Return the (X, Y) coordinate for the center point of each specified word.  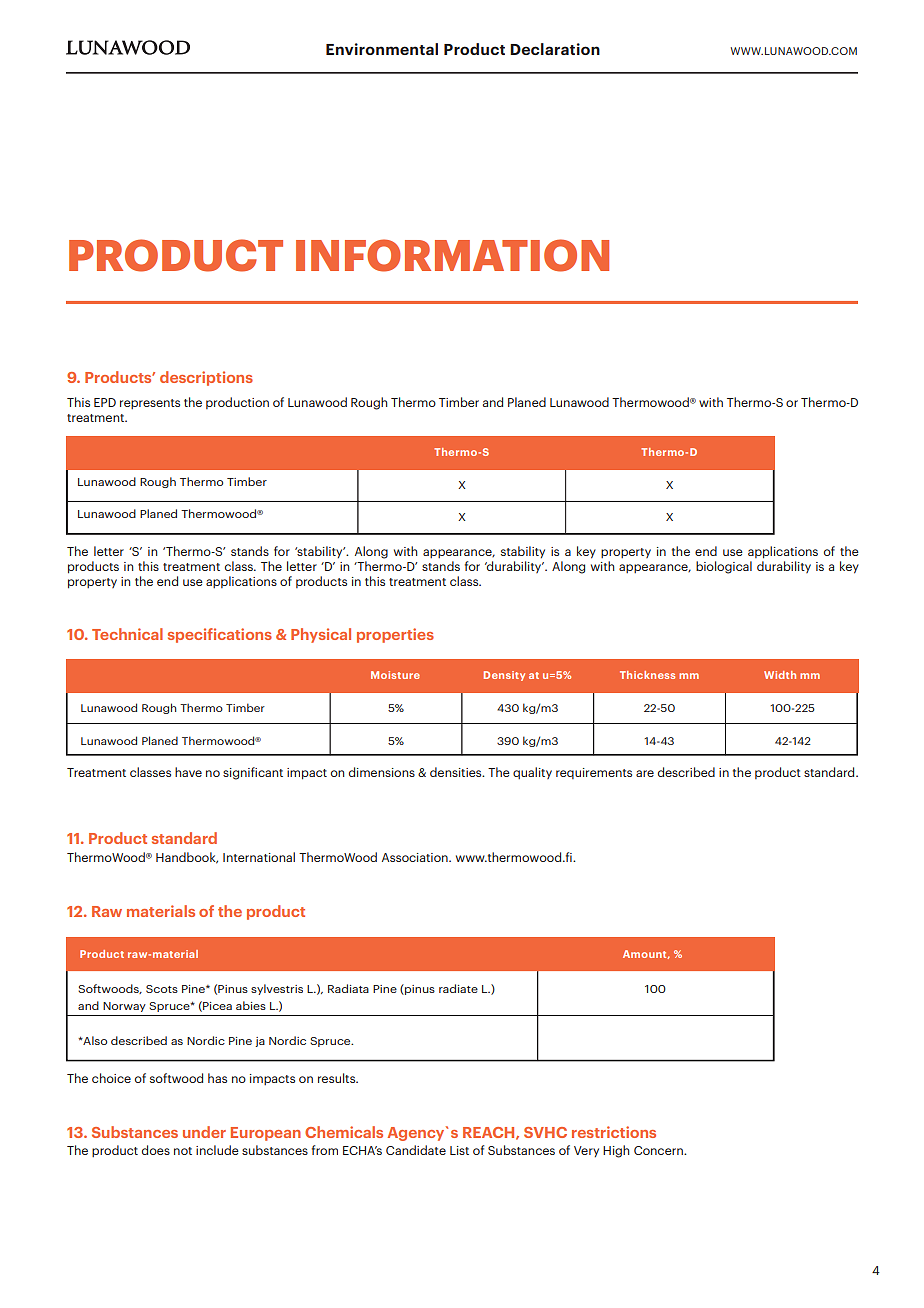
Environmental (382, 49)
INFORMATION (452, 255)
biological (724, 567)
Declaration (555, 49)
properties (395, 635)
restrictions (614, 1132)
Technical (127, 634)
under (204, 1132)
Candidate (416, 1150)
